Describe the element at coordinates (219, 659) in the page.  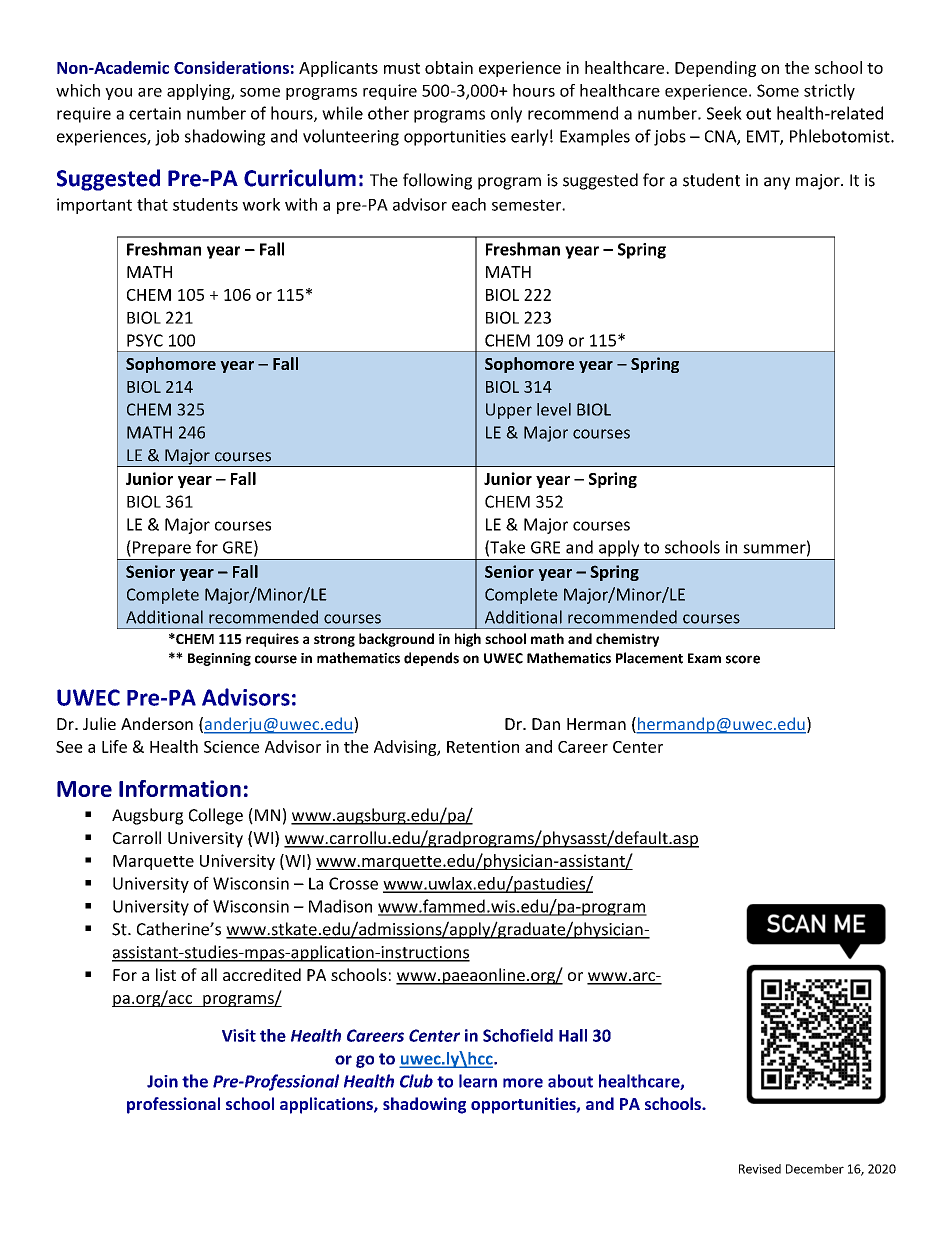
I see `Beginning` at that location.
